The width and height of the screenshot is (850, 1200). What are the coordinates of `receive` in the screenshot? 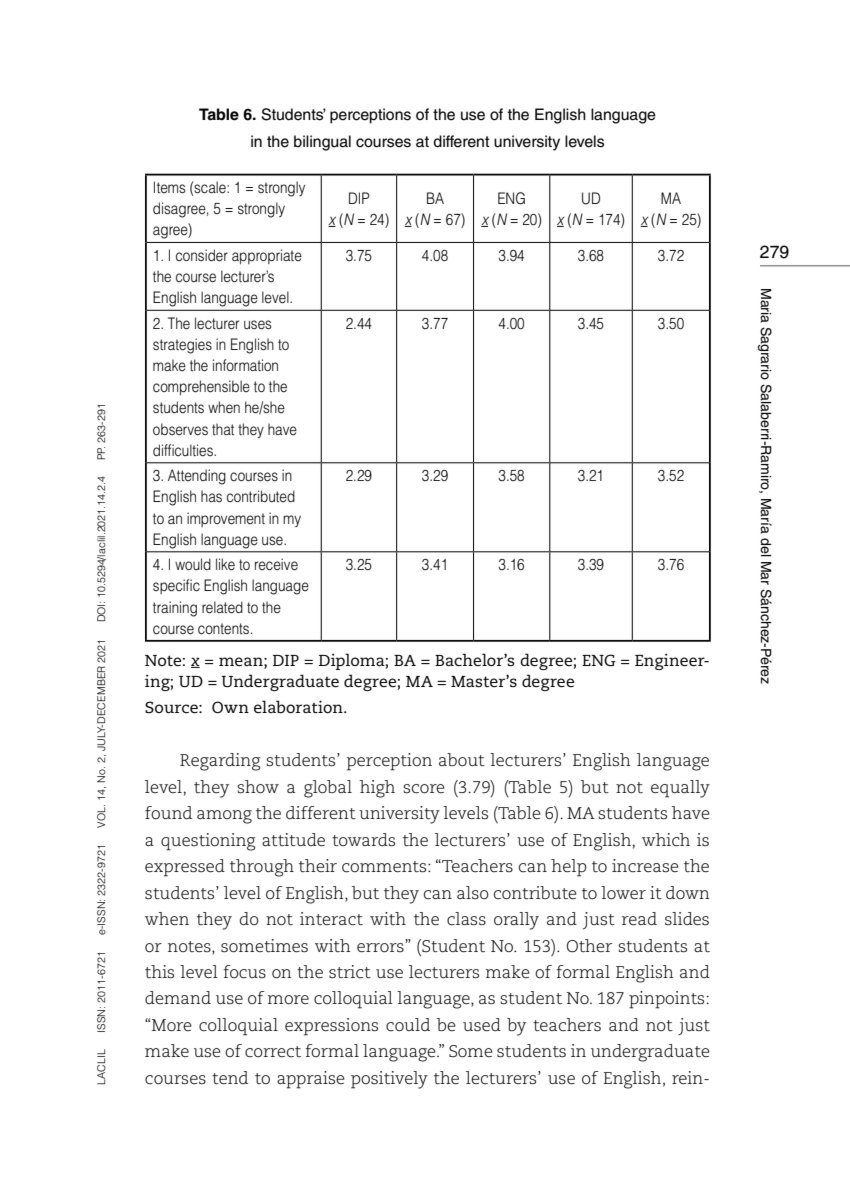 It's located at (276, 564).
